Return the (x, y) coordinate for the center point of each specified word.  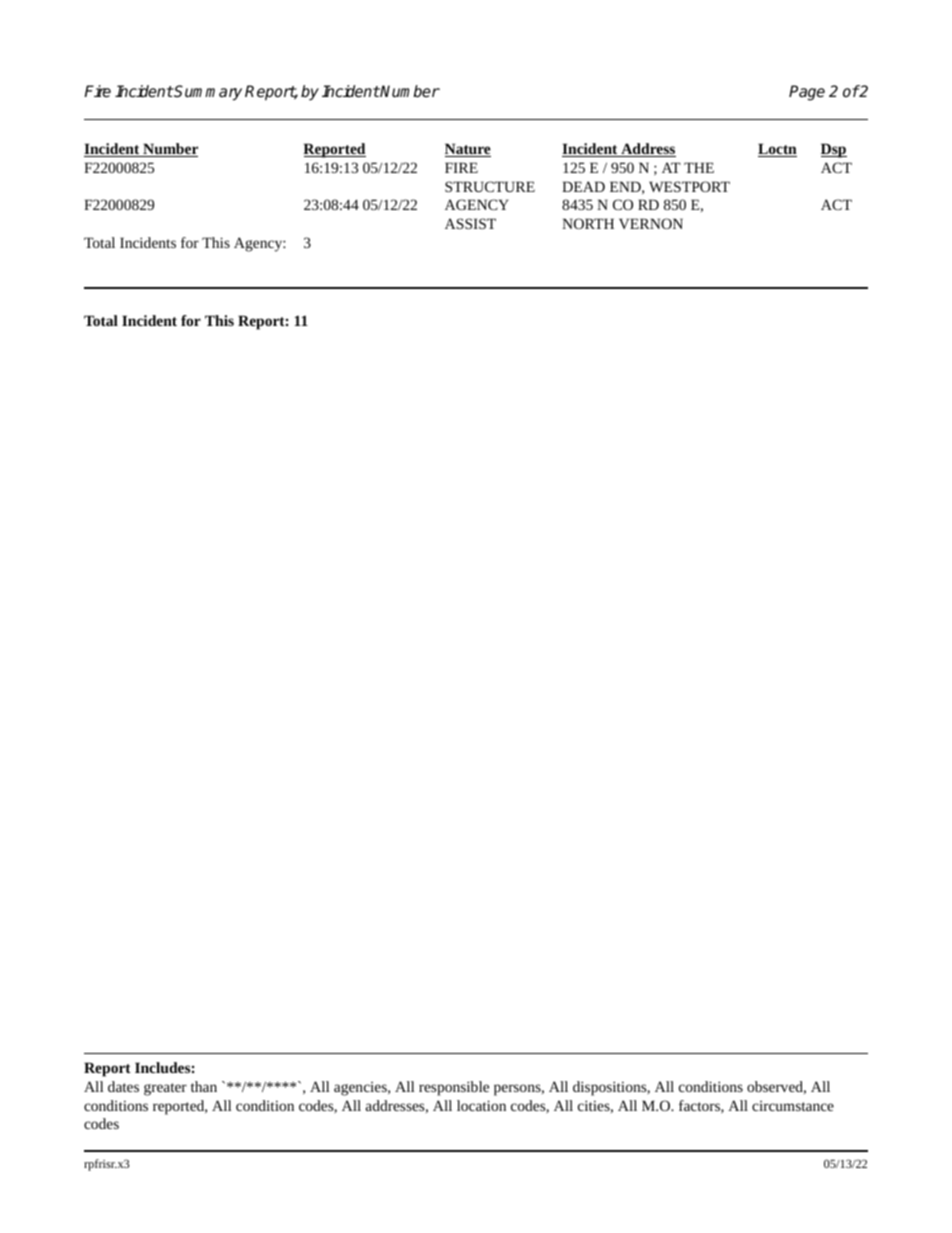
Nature (468, 150)
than (204, 1086)
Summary (207, 93)
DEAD (583, 186)
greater (165, 1089)
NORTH (588, 223)
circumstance (793, 1106)
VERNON (651, 223)
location (481, 1105)
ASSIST (470, 223)
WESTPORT (689, 186)
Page (807, 93)
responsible (454, 1088)
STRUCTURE (490, 186)
